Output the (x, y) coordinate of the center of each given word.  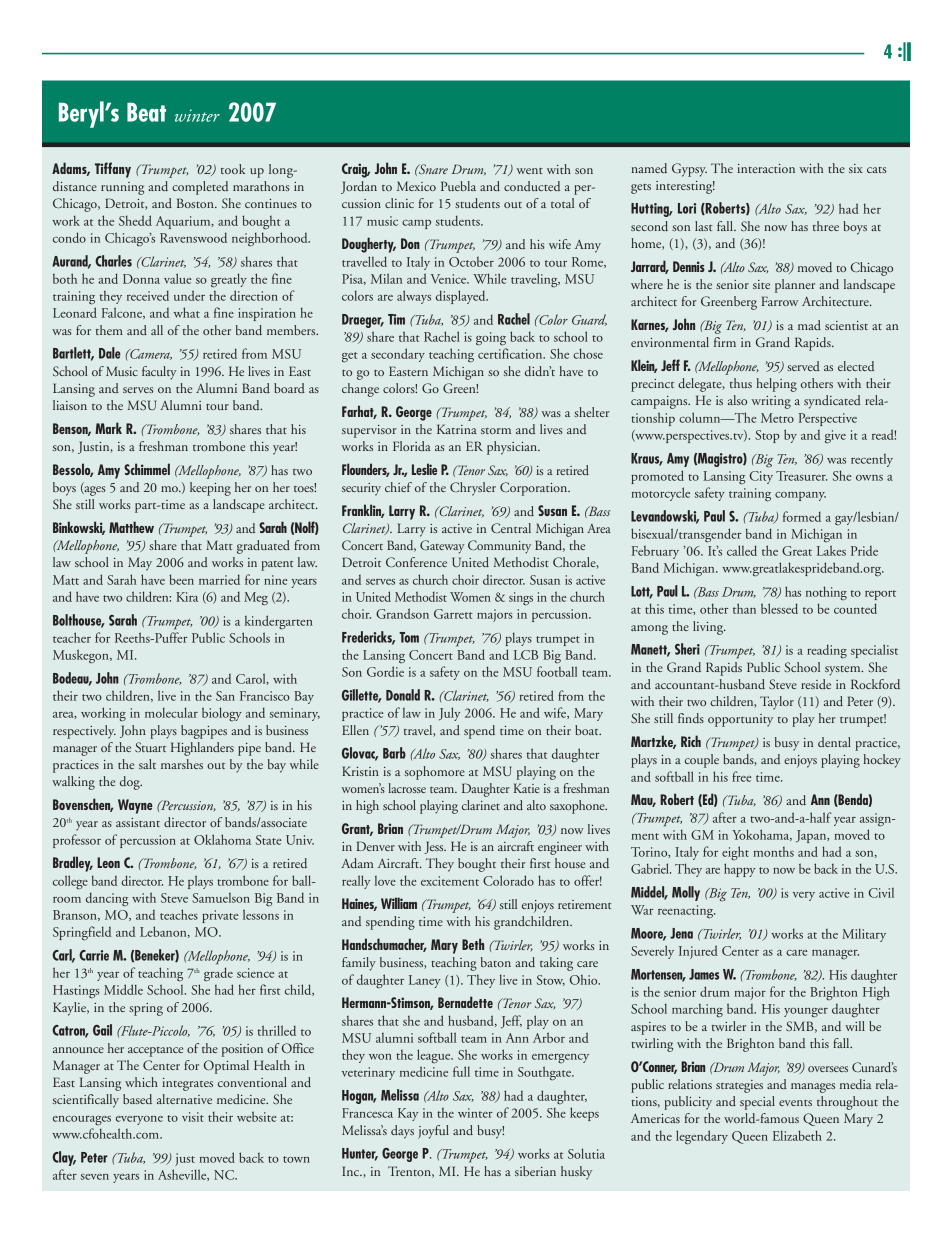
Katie (527, 788)
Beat (146, 112)
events (795, 1103)
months (773, 852)
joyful (433, 1132)
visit (193, 1117)
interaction (766, 168)
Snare (432, 169)
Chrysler (473, 489)
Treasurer (801, 476)
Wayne (135, 806)
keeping (210, 489)
